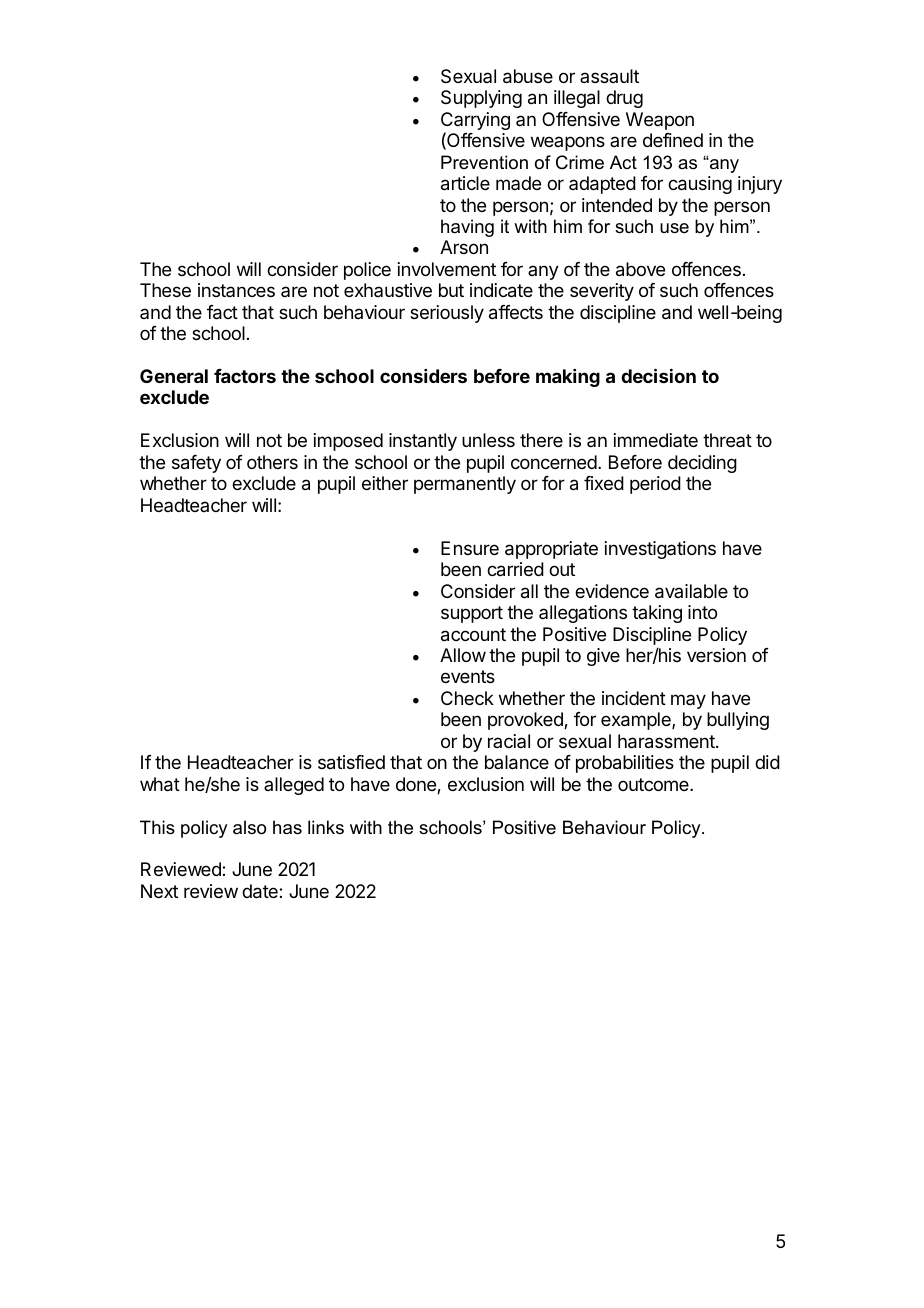 The height and width of the screenshot is (1308, 924). Describe the element at coordinates (673, 140) in the screenshot. I see `defined` at that location.
